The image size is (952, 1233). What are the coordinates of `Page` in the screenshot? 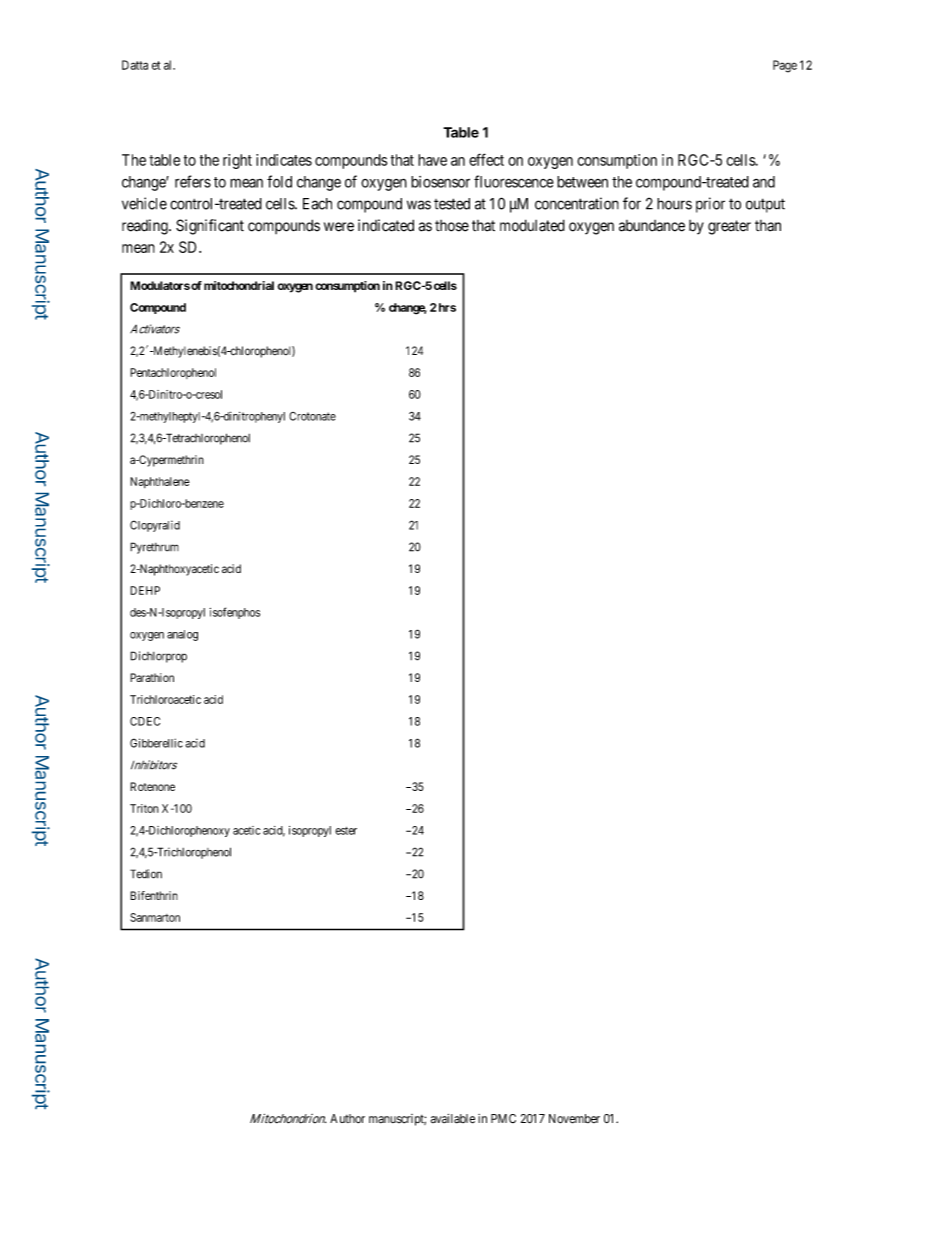 It's located at (785, 66).
